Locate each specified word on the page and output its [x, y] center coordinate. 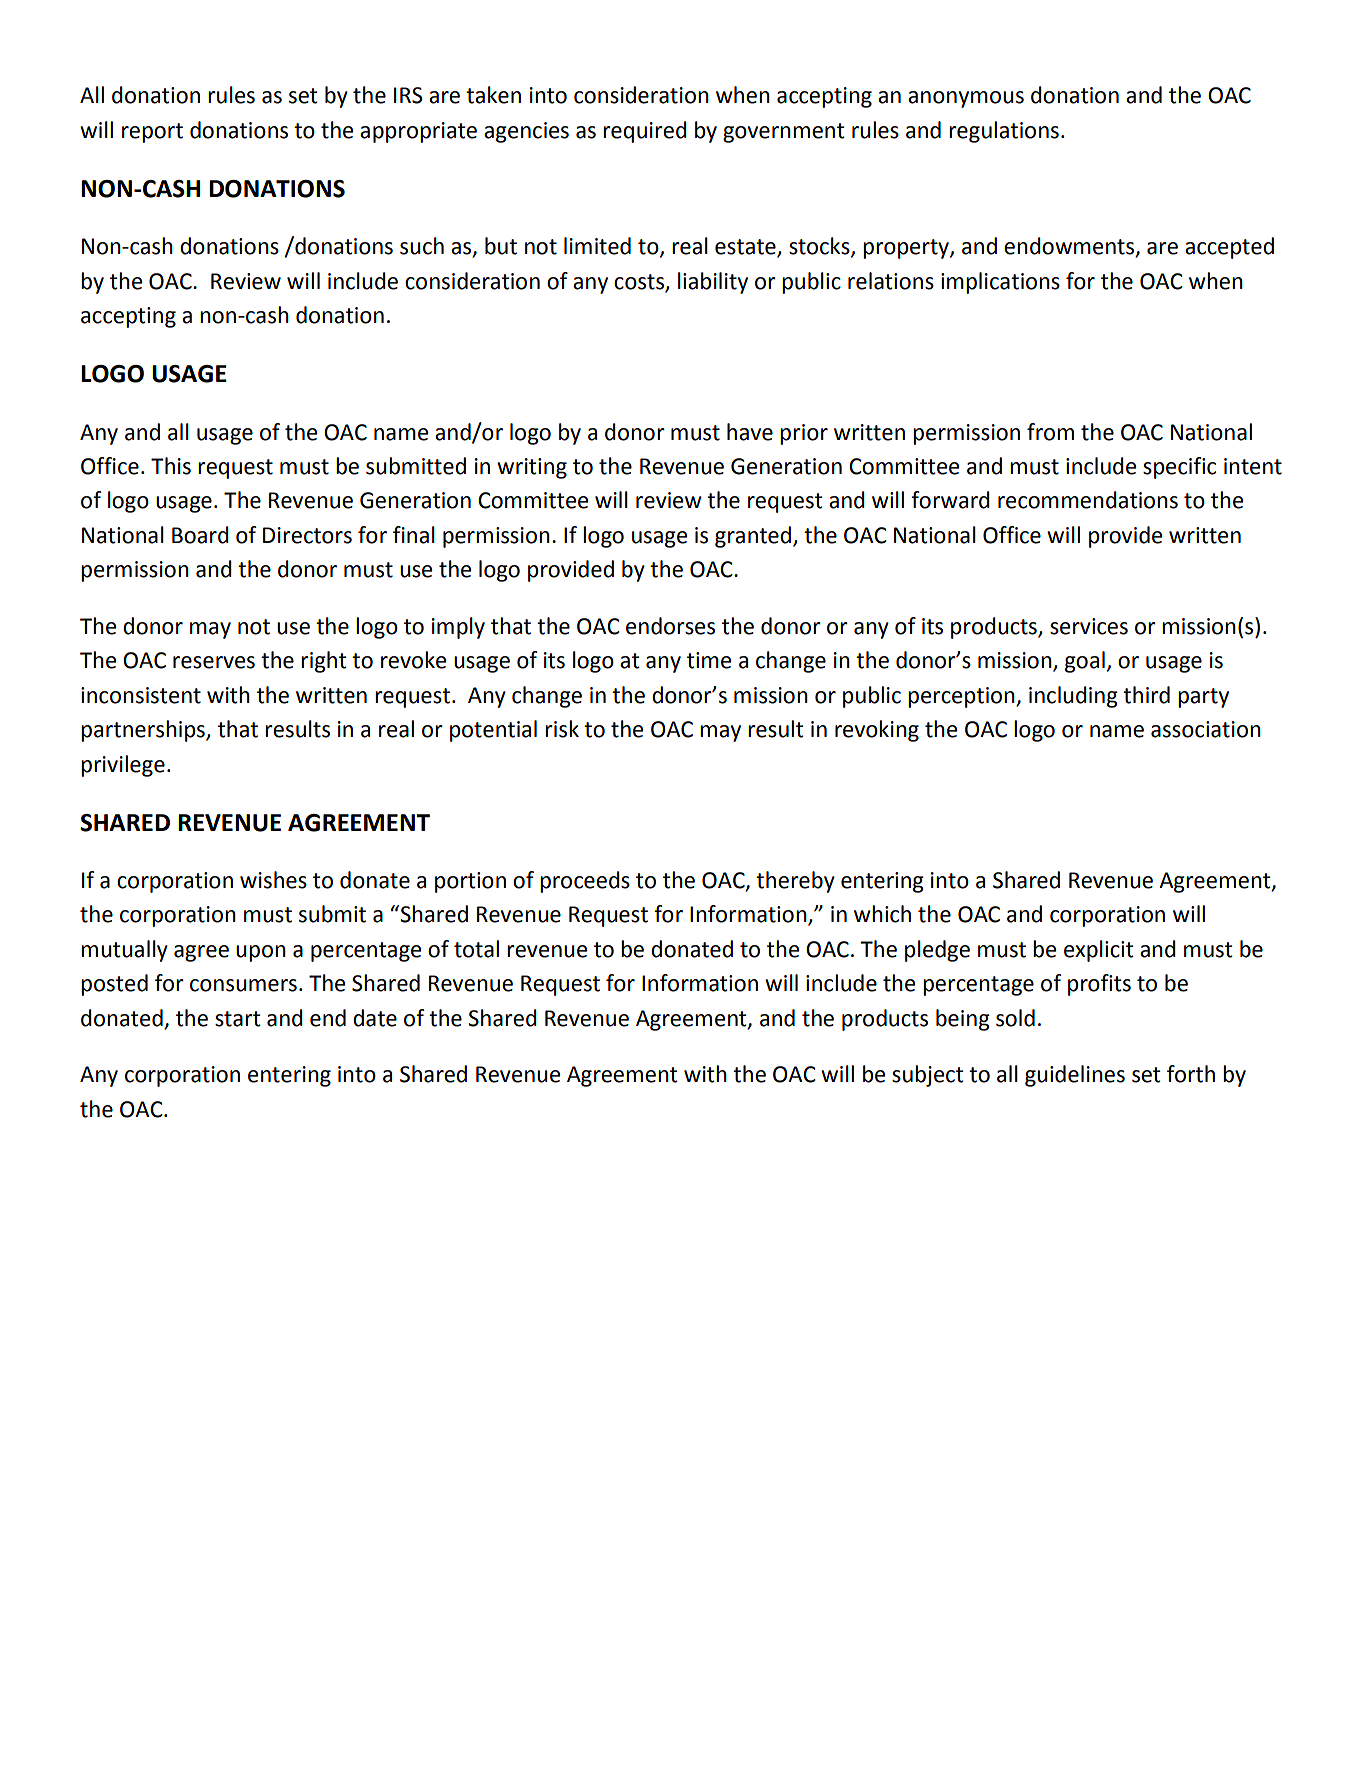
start [238, 1019]
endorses [670, 626]
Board [200, 535]
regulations [1004, 132]
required [645, 132]
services [1089, 626]
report [152, 133]
